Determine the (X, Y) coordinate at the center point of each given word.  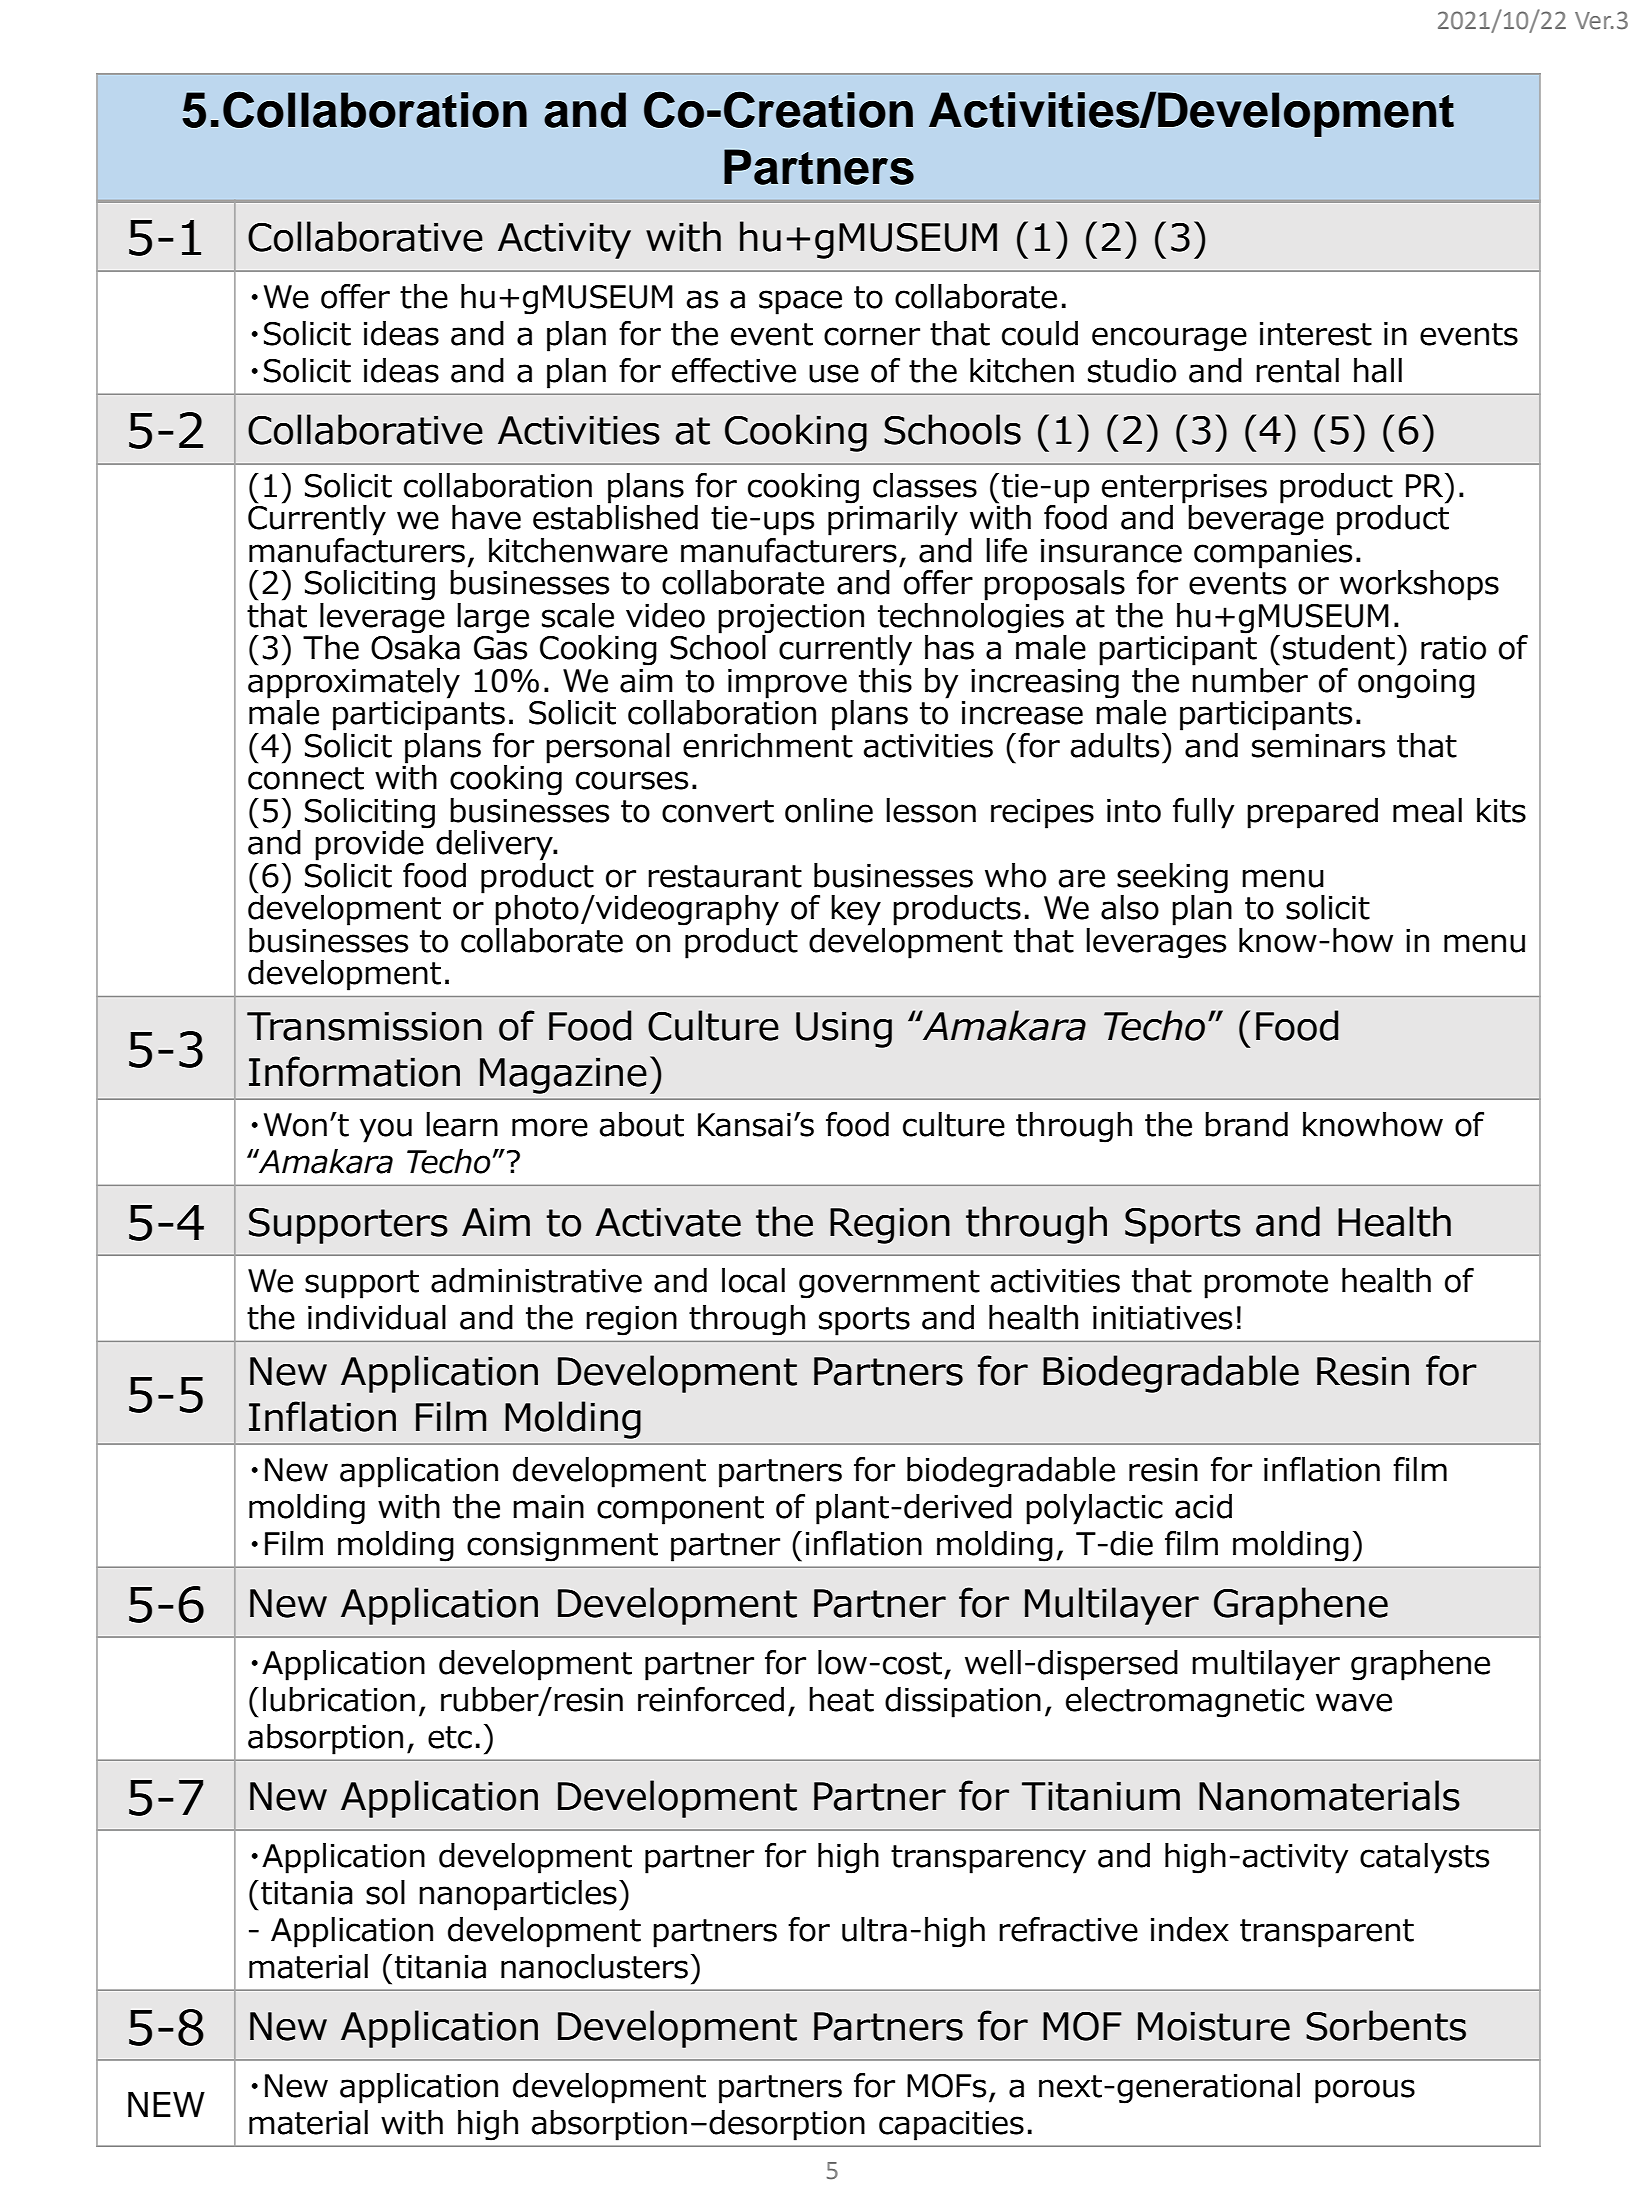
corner (872, 336)
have (486, 517)
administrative (536, 1280)
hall (1378, 370)
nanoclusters (594, 1966)
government (889, 1284)
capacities (951, 2126)
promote (1266, 1284)
